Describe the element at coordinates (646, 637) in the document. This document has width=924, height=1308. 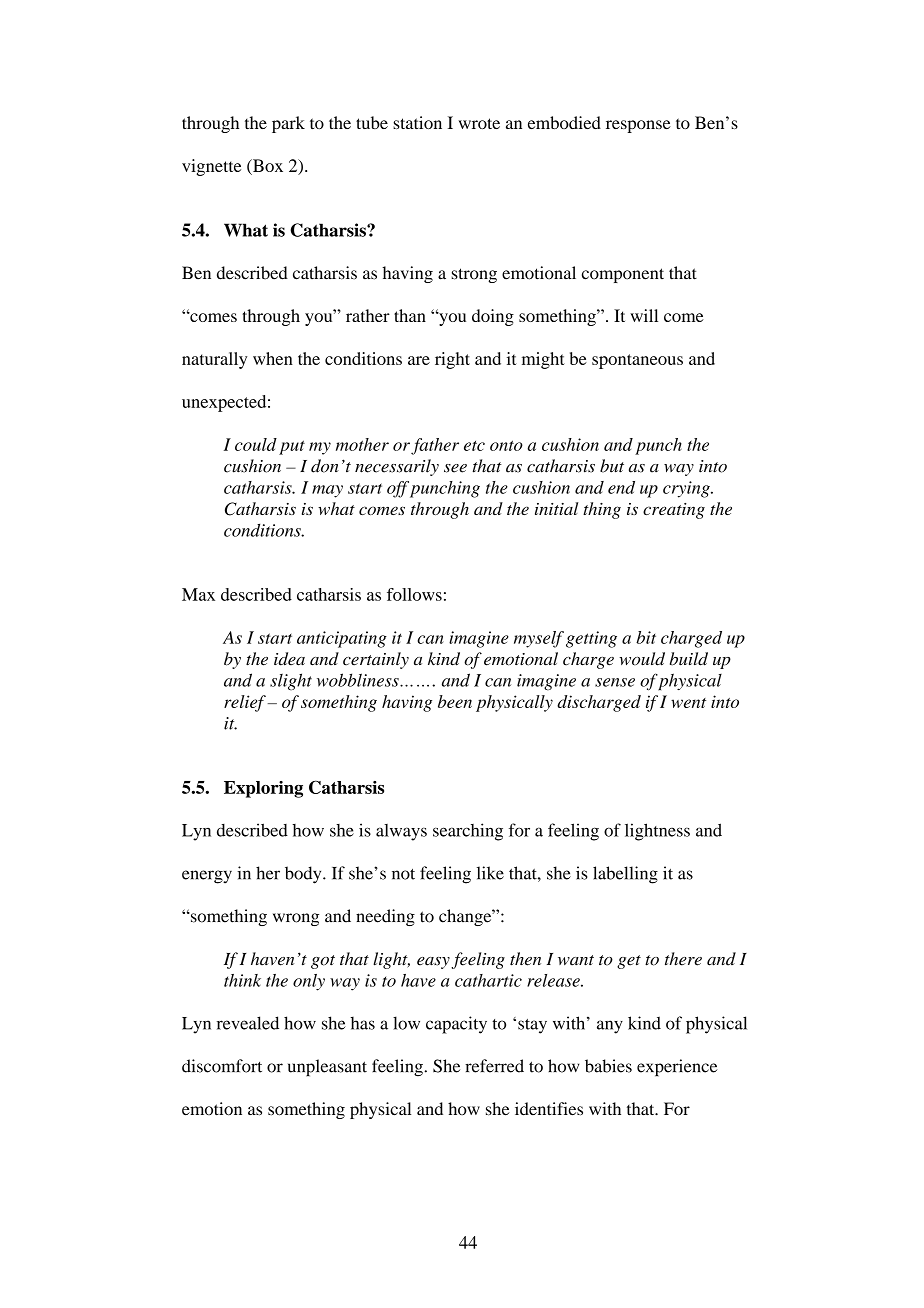
I see `bit` at that location.
